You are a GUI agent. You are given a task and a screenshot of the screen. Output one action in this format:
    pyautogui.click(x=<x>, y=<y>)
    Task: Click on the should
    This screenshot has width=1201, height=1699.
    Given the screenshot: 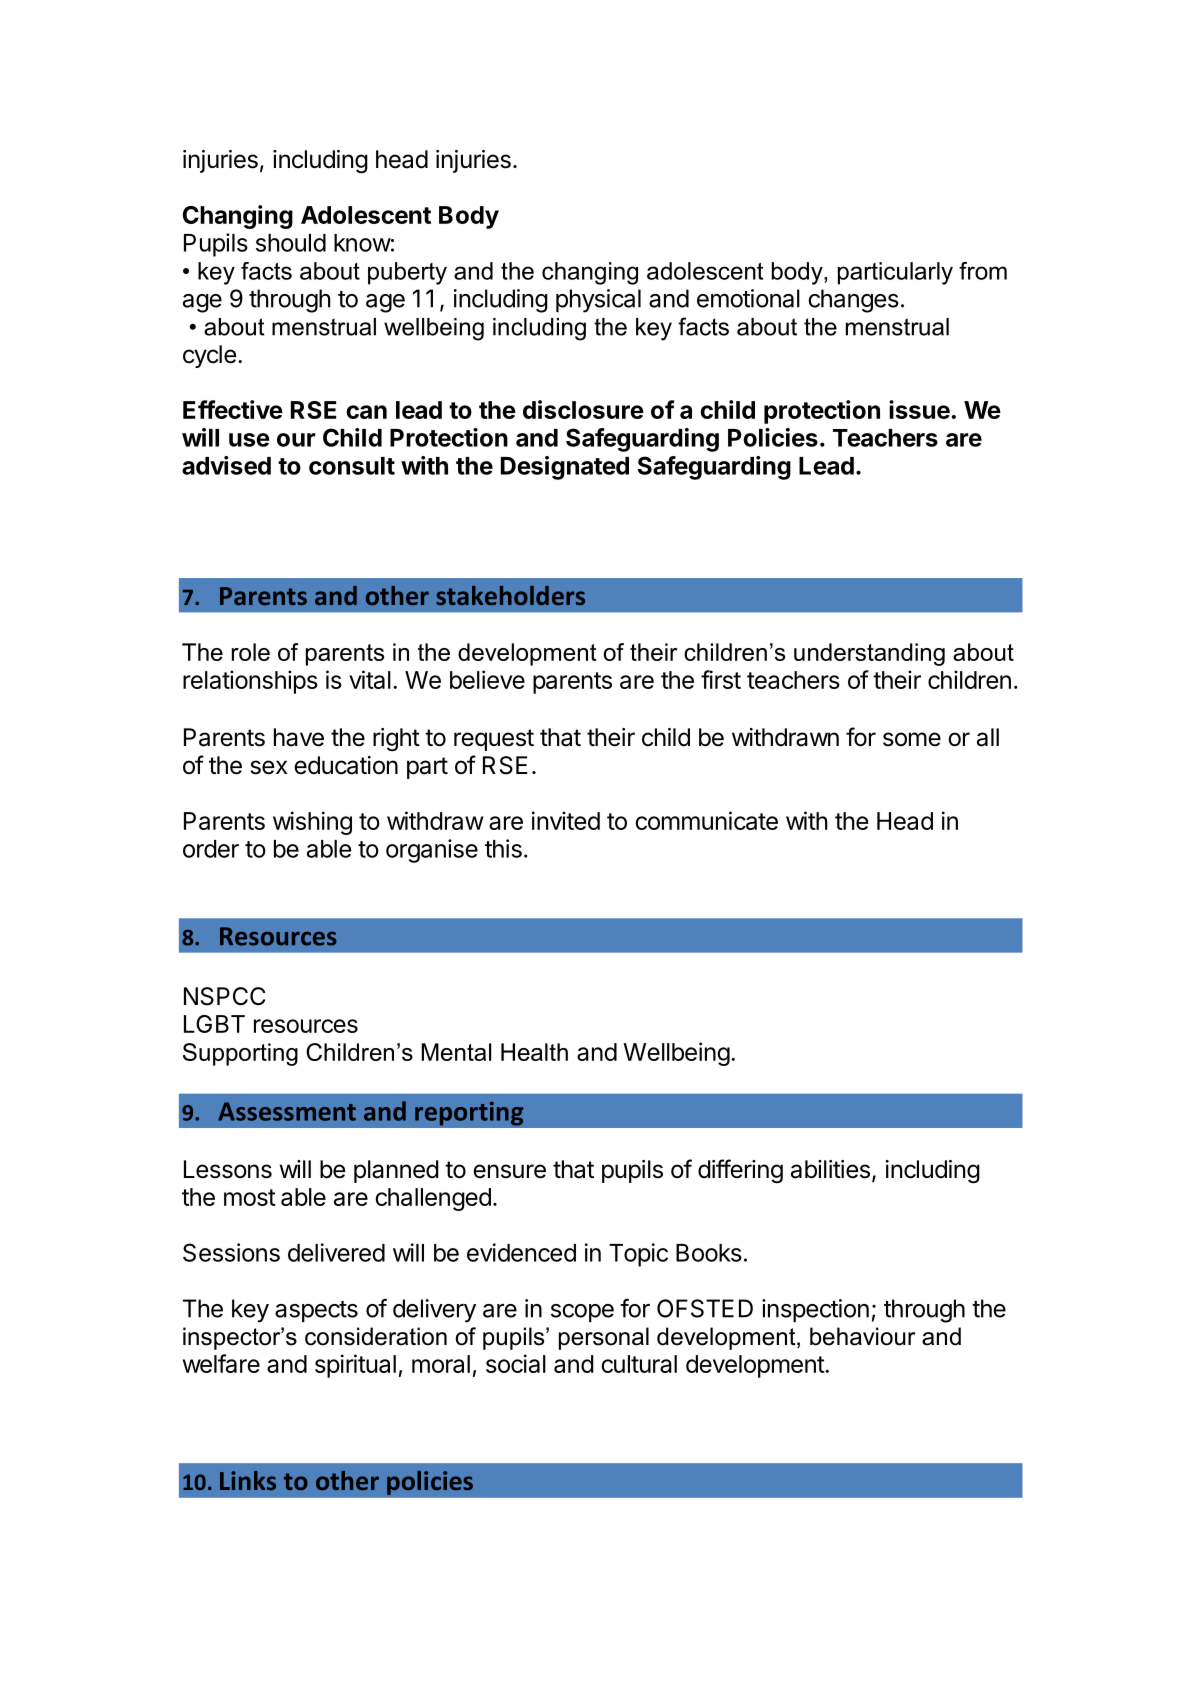 What is the action you would take?
    pyautogui.click(x=291, y=243)
